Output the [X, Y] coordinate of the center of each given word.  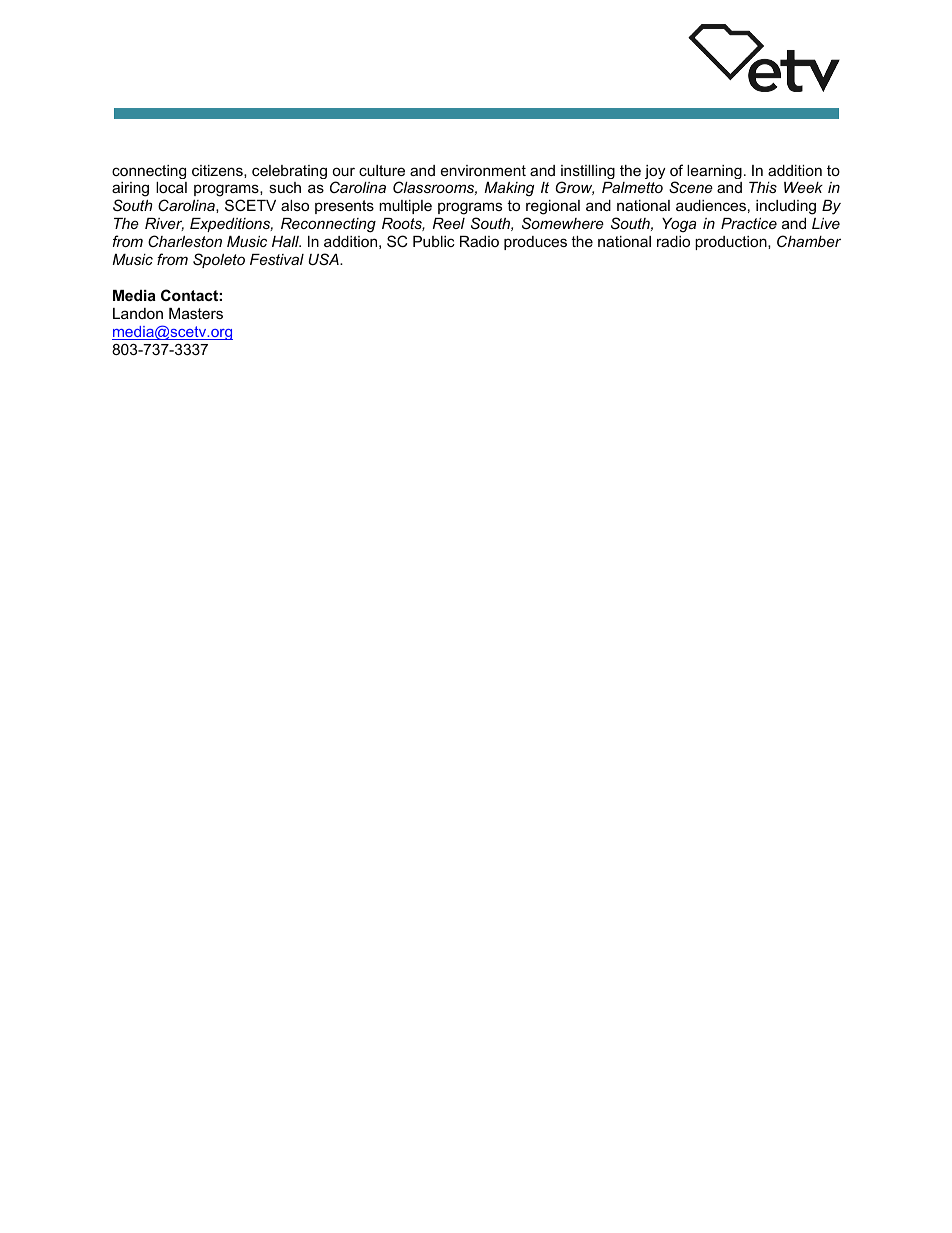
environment [483, 170]
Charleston [185, 241]
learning [714, 172]
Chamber [809, 241]
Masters [196, 313]
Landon [138, 313]
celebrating [289, 172]
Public [434, 241]
